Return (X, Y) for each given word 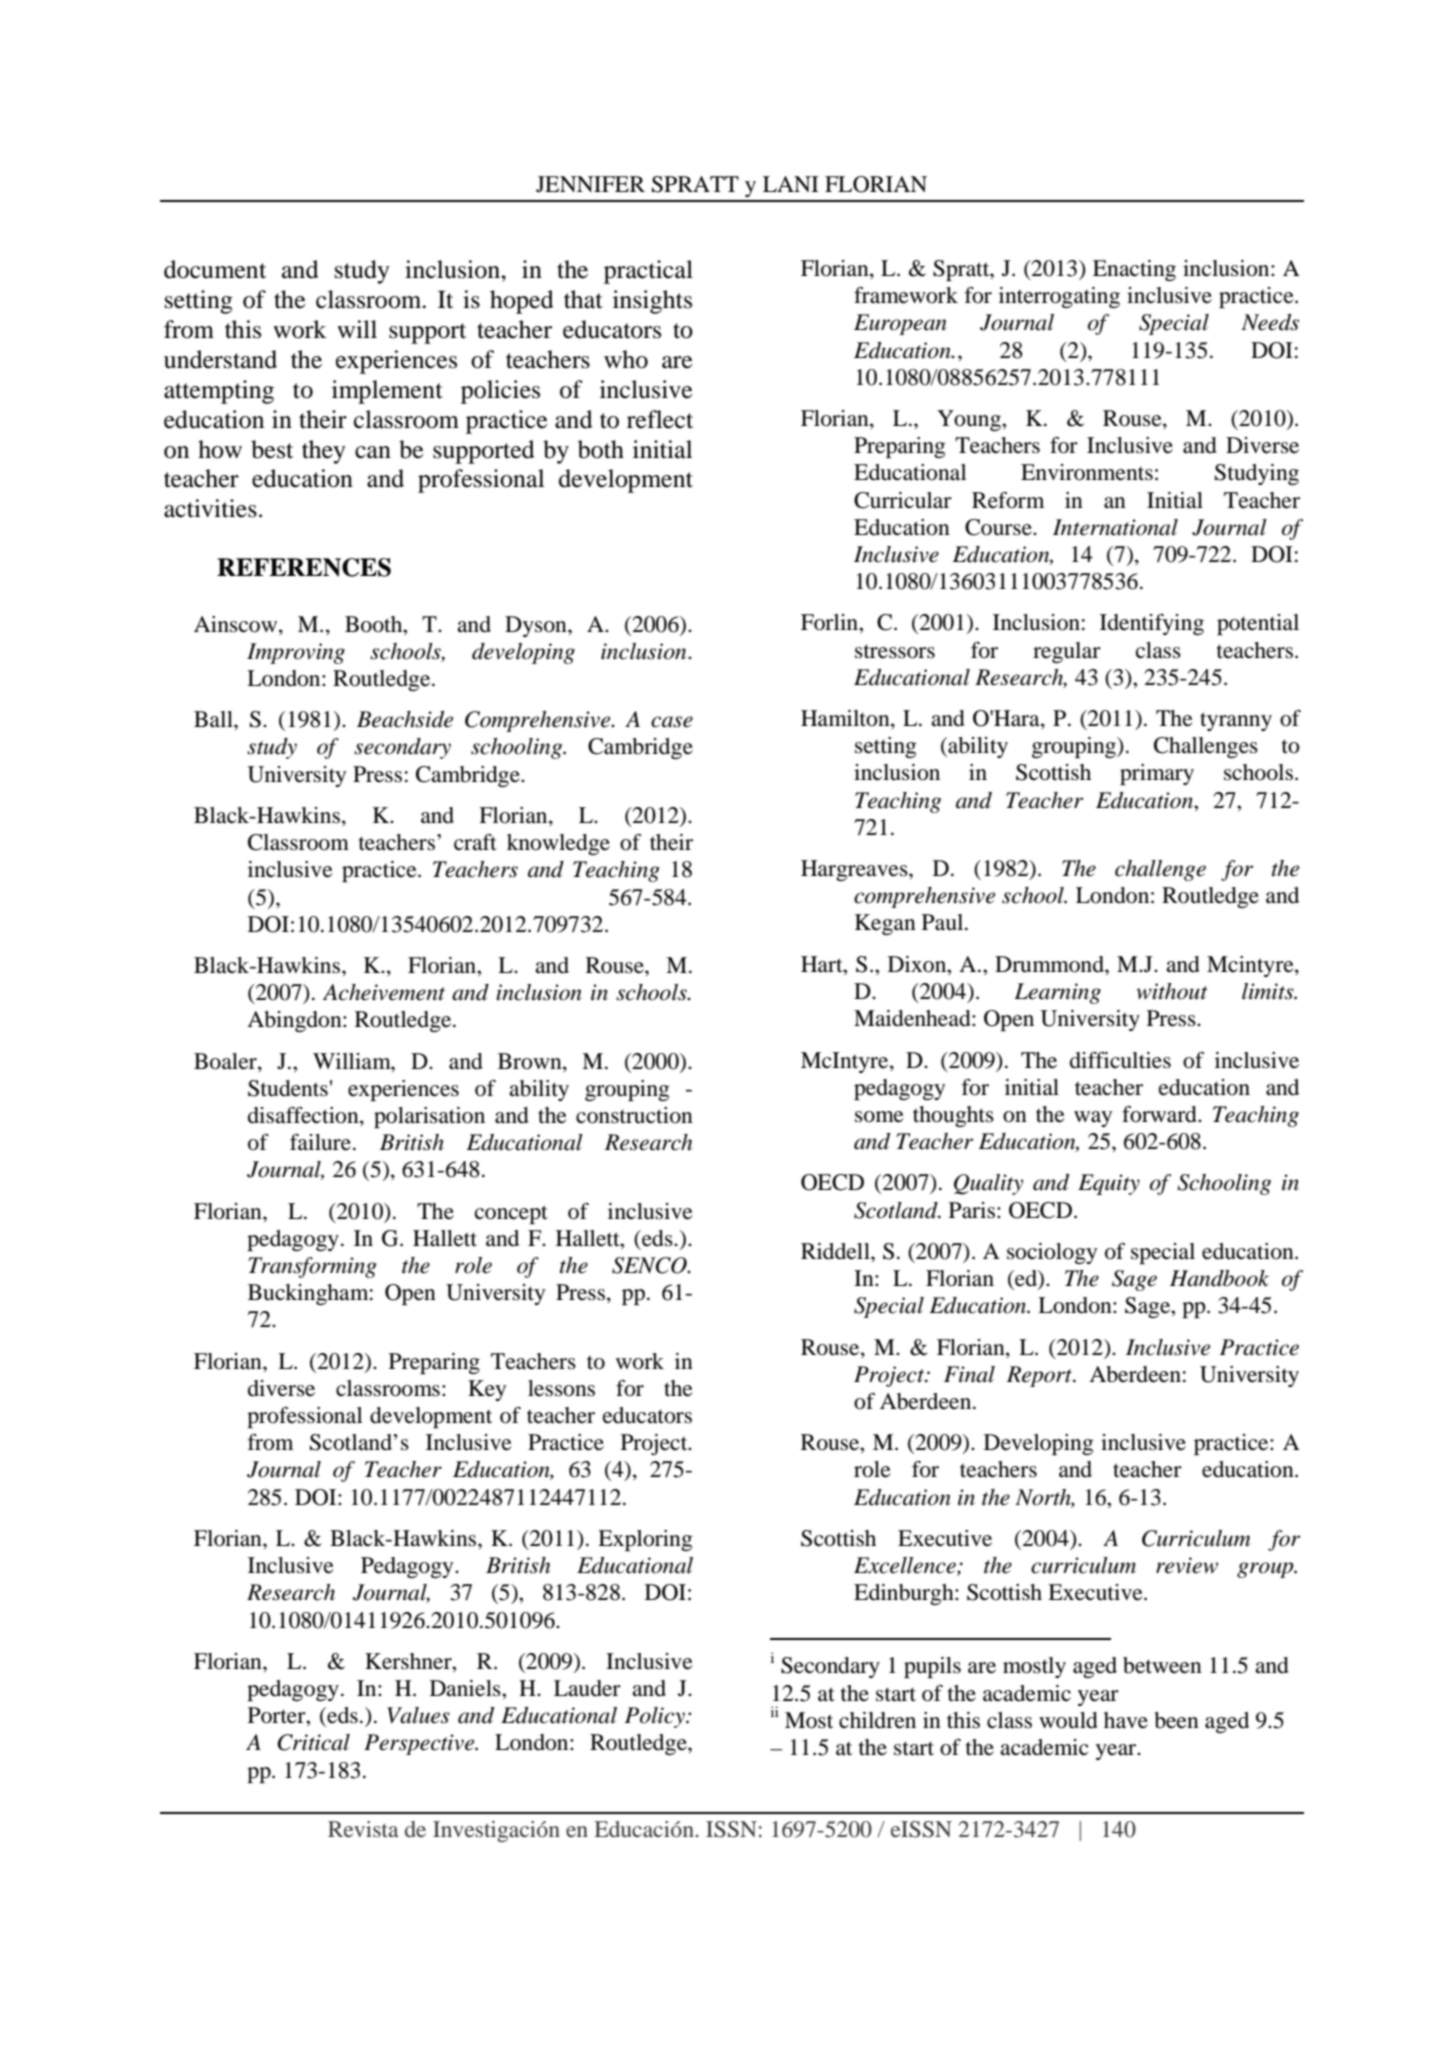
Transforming (312, 1267)
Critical (313, 1742)
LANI (791, 184)
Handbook (1219, 1278)
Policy (656, 1717)
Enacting (1134, 270)
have (1126, 1720)
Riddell (836, 1251)
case (672, 722)
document (215, 269)
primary (1157, 774)
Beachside (405, 719)
